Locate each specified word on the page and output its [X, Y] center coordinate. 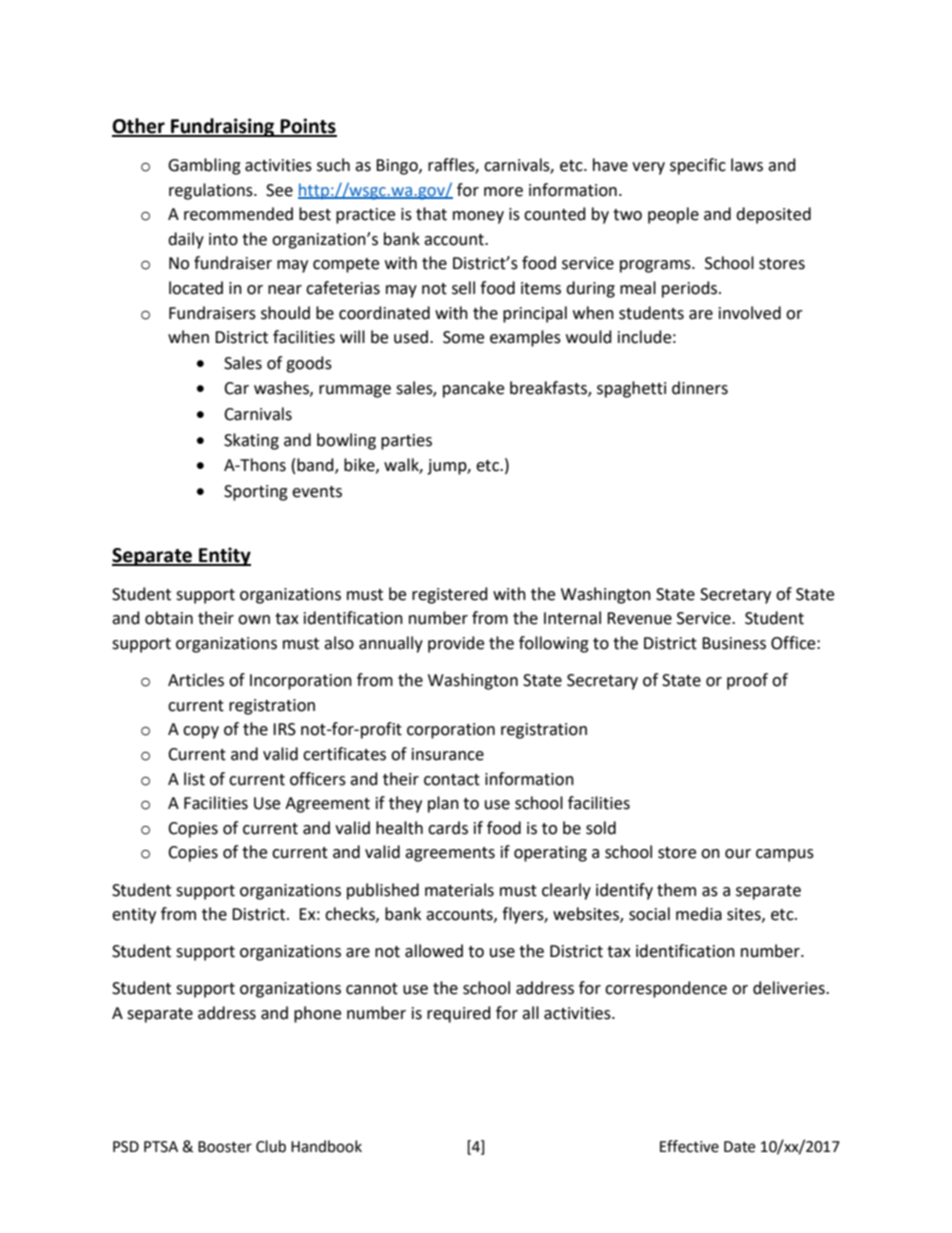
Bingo [398, 167]
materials [459, 890]
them [676, 890]
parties [406, 442]
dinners [700, 388]
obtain [169, 618]
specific [698, 166]
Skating [251, 441]
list [194, 779]
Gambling [204, 166]
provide [456, 644]
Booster [225, 1147]
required [459, 1014]
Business [734, 643]
